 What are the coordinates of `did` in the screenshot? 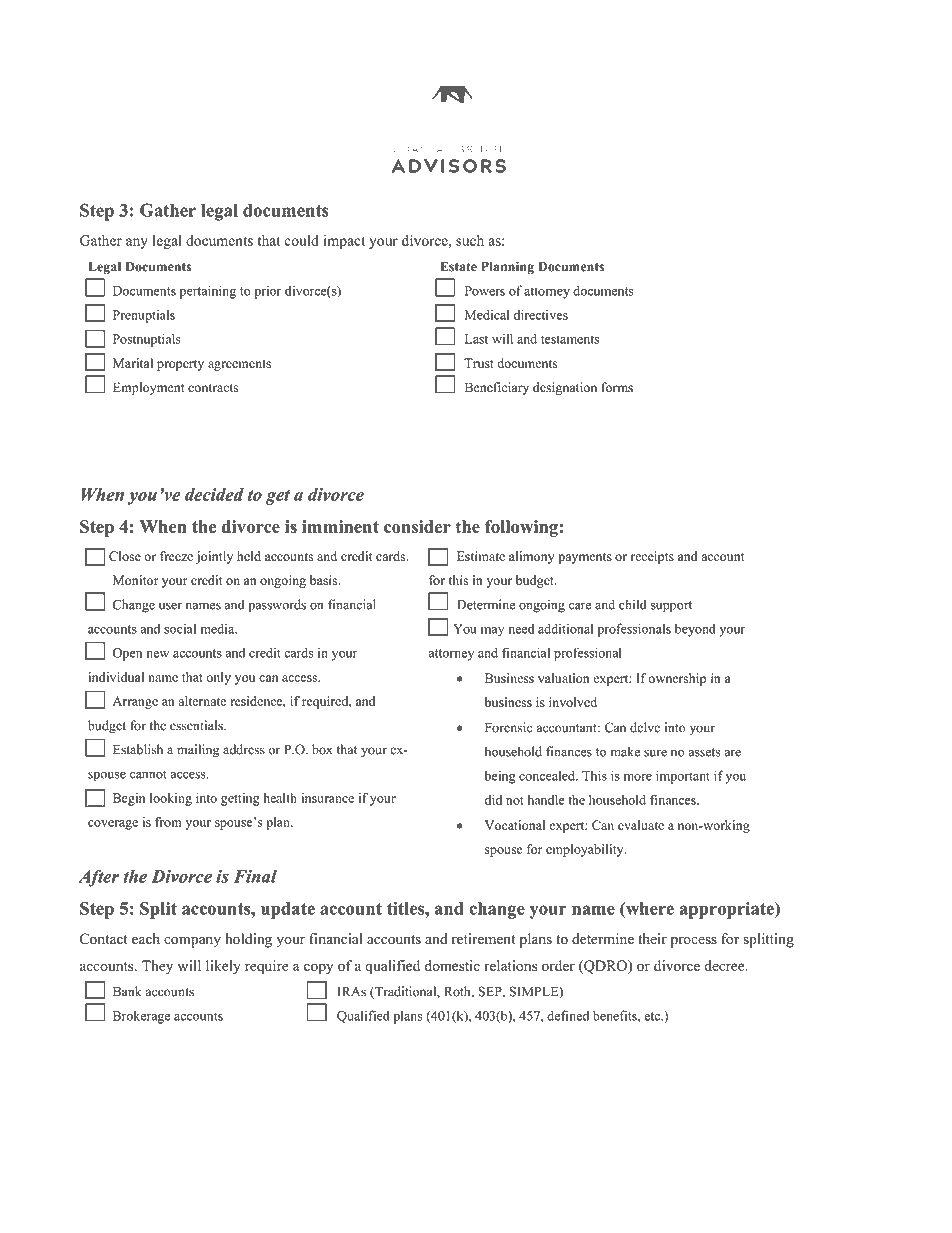 It's located at (493, 800).
